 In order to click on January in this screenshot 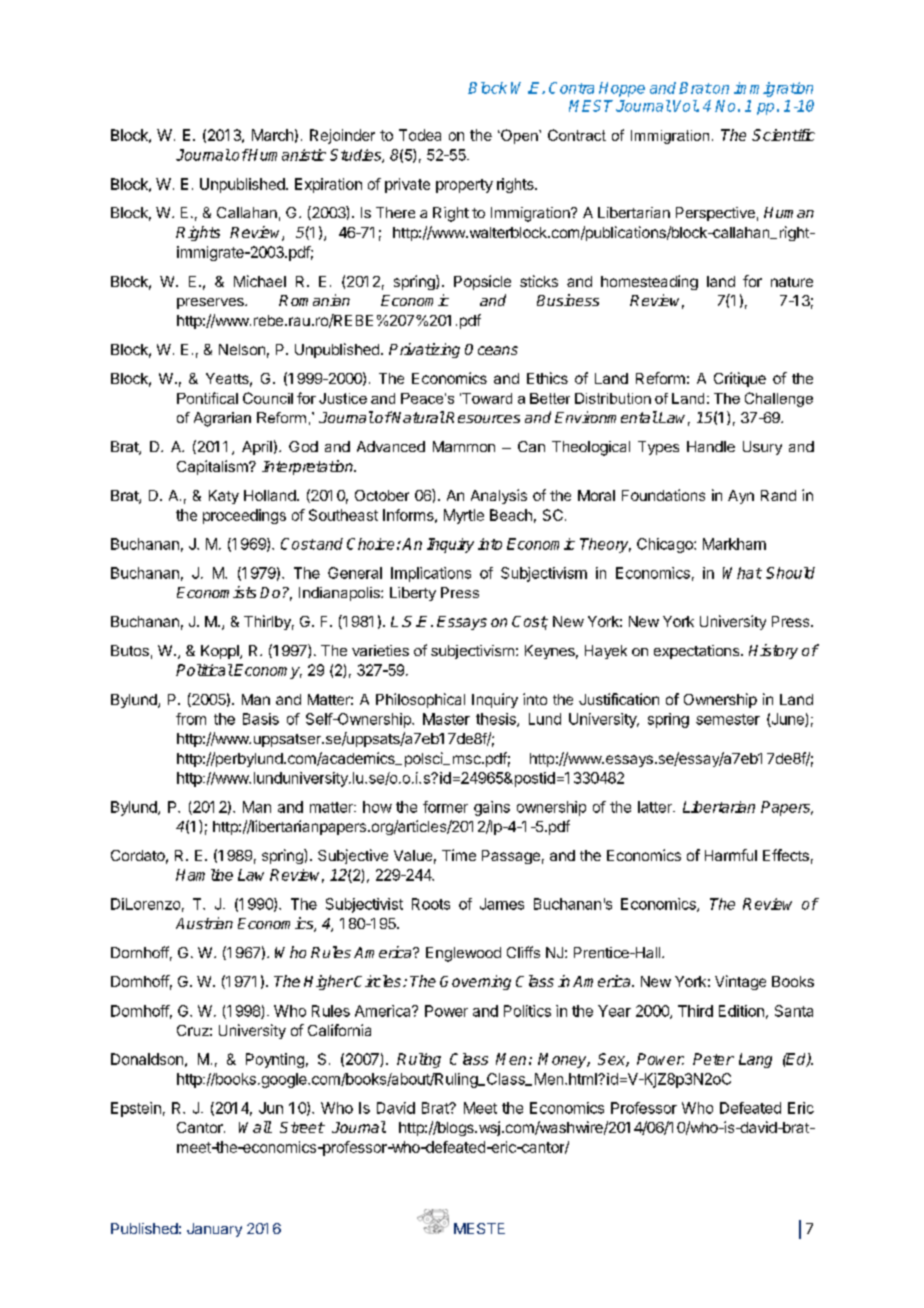, I will do `click(214, 1230)`.
